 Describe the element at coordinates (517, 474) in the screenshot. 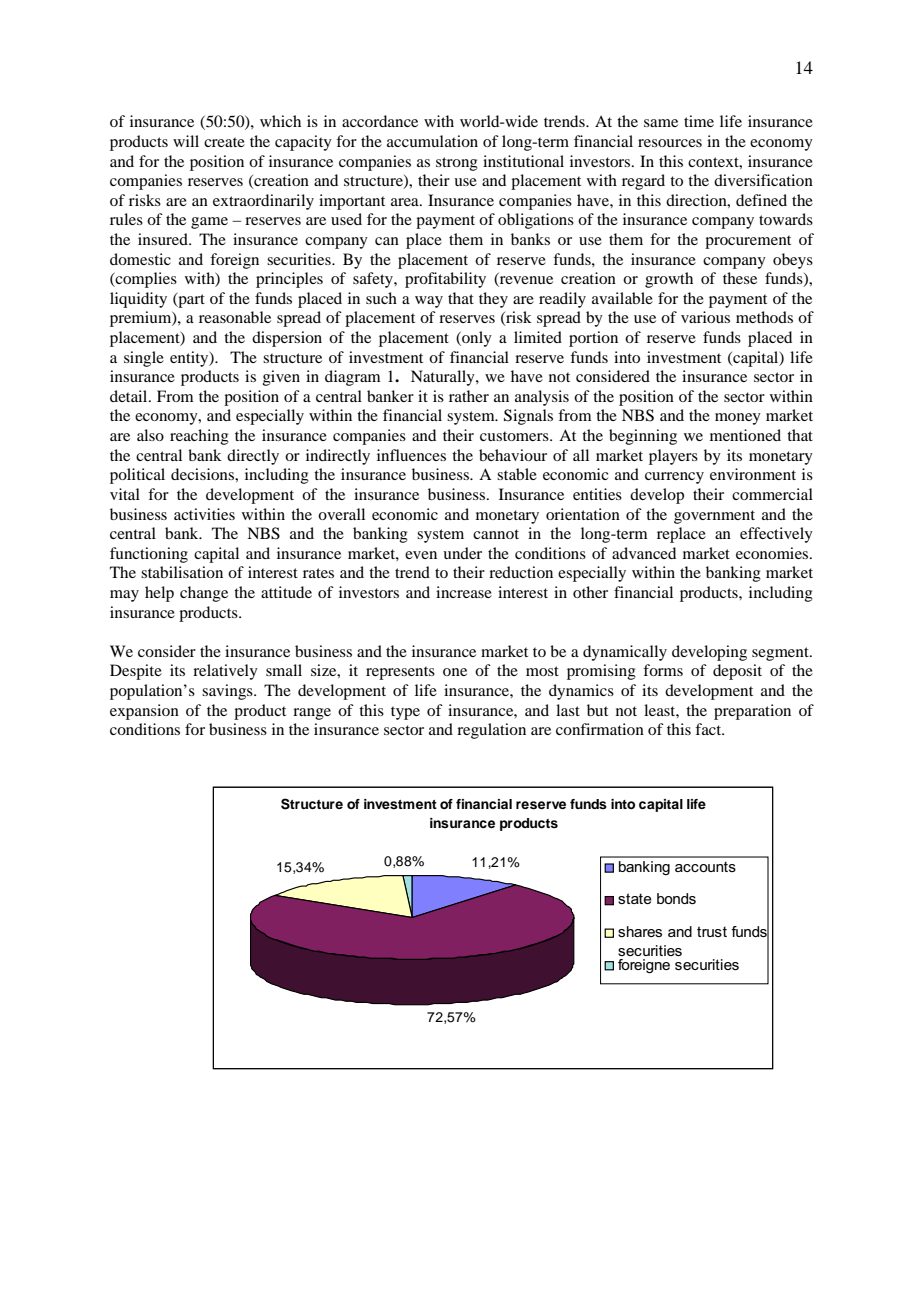

I see `stable` at that location.
